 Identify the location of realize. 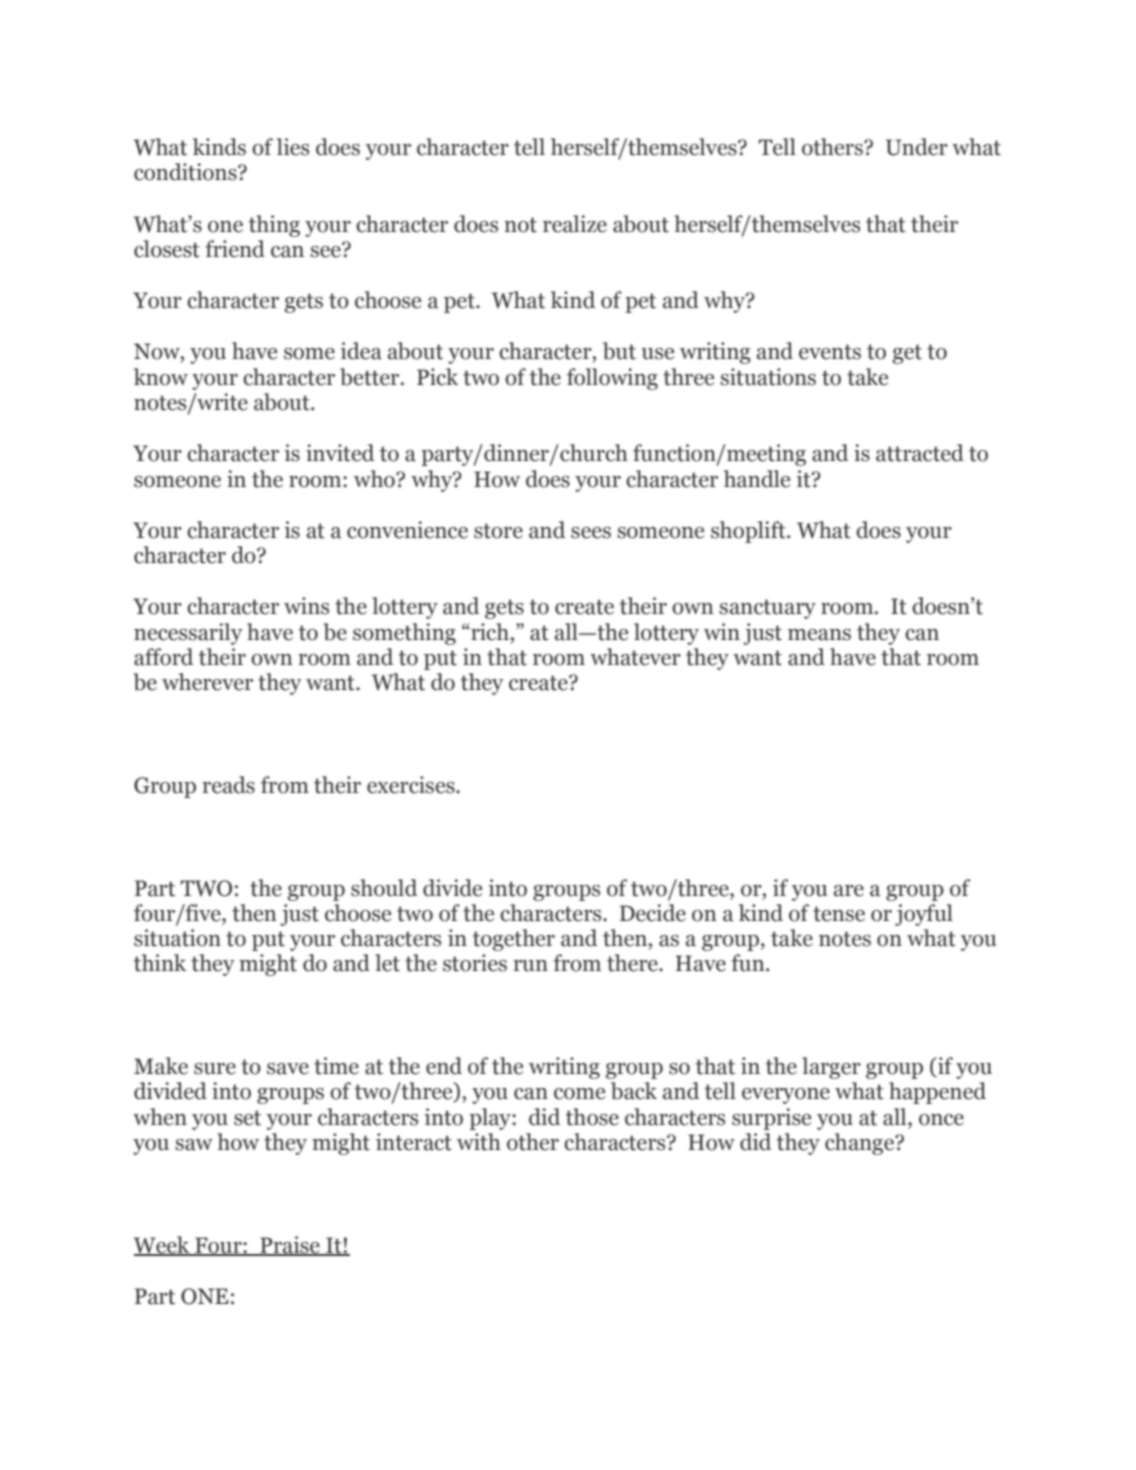
(575, 224).
